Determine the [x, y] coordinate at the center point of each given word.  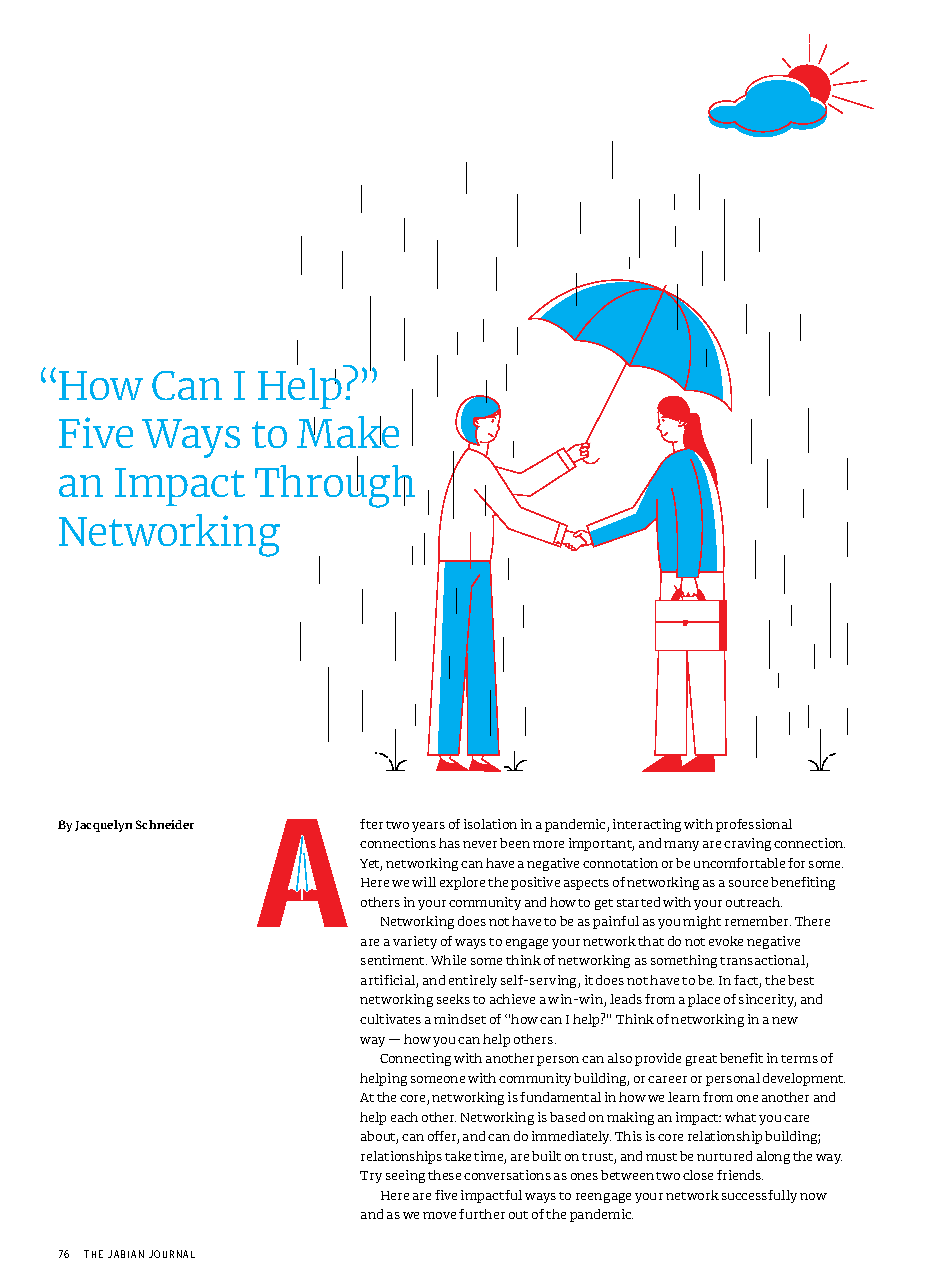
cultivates [390, 1019]
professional [754, 825]
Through [335, 485]
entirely [473, 981]
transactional [763, 961]
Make [348, 432]
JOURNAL [172, 1254]
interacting [647, 825]
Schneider [165, 824]
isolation [490, 824]
